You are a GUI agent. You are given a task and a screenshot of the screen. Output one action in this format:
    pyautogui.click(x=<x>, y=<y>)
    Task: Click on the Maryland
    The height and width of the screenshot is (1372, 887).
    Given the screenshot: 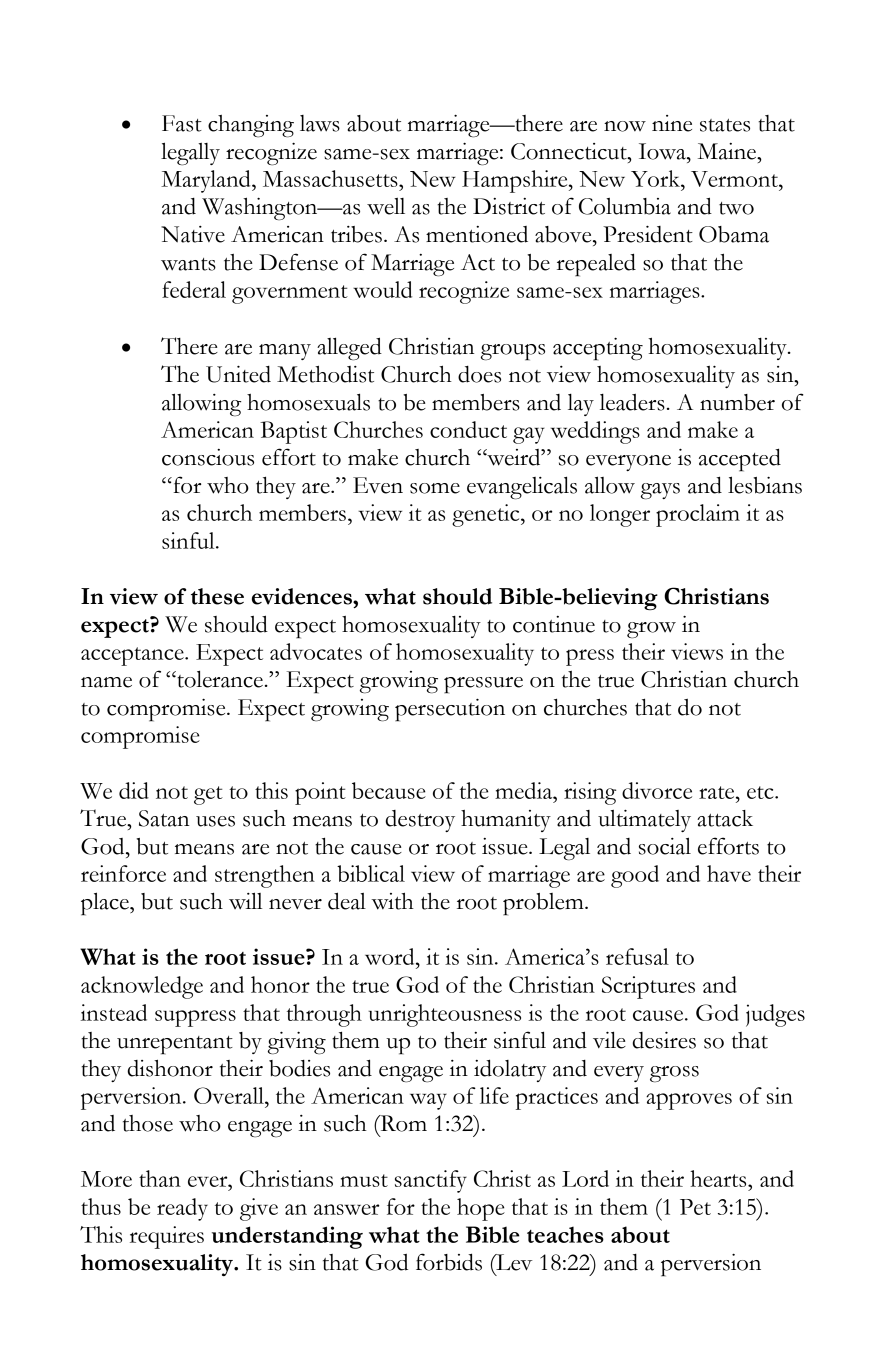 What is the action you would take?
    pyautogui.click(x=207, y=181)
